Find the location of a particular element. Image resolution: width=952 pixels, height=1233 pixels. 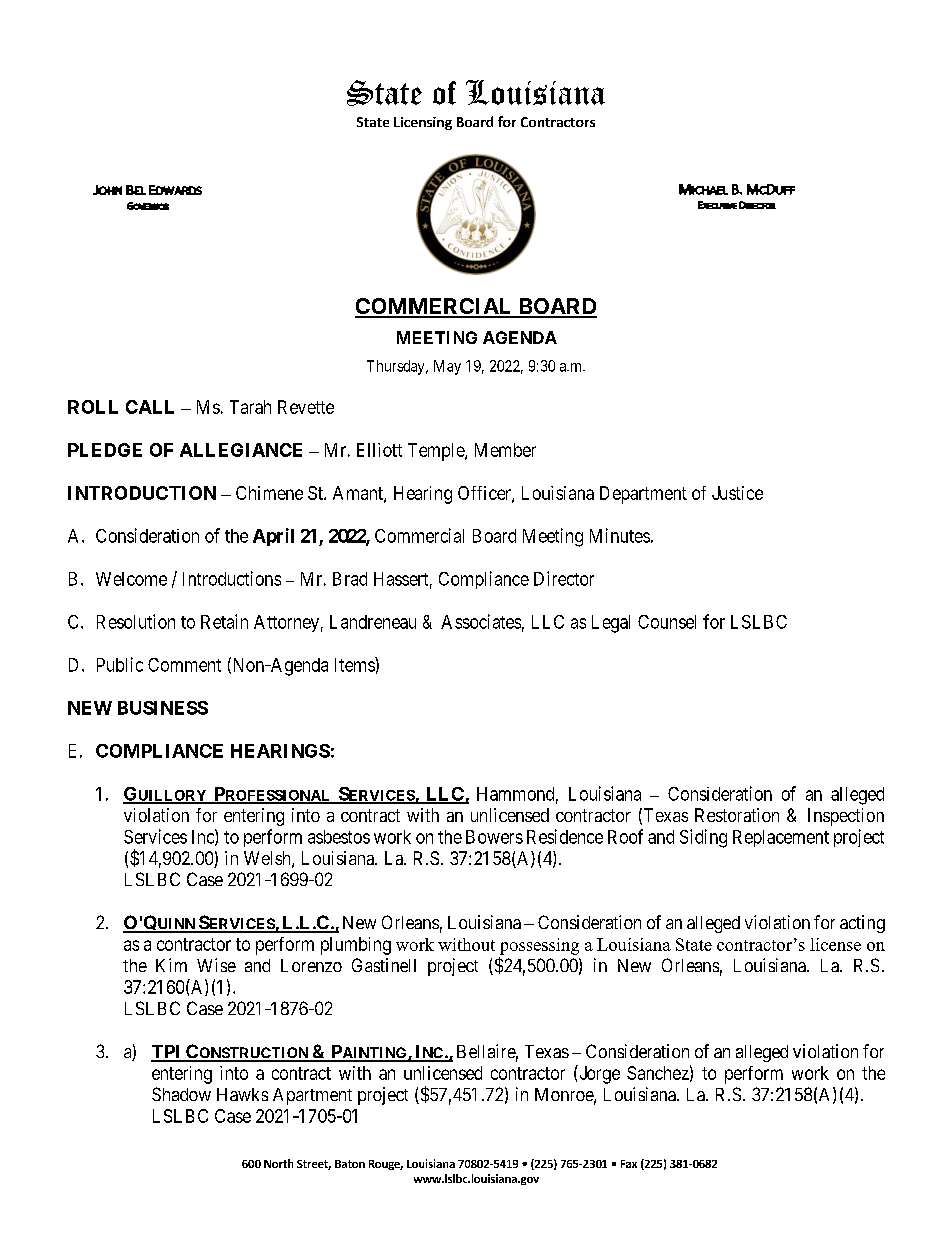

Items is located at coordinates (355, 664).
